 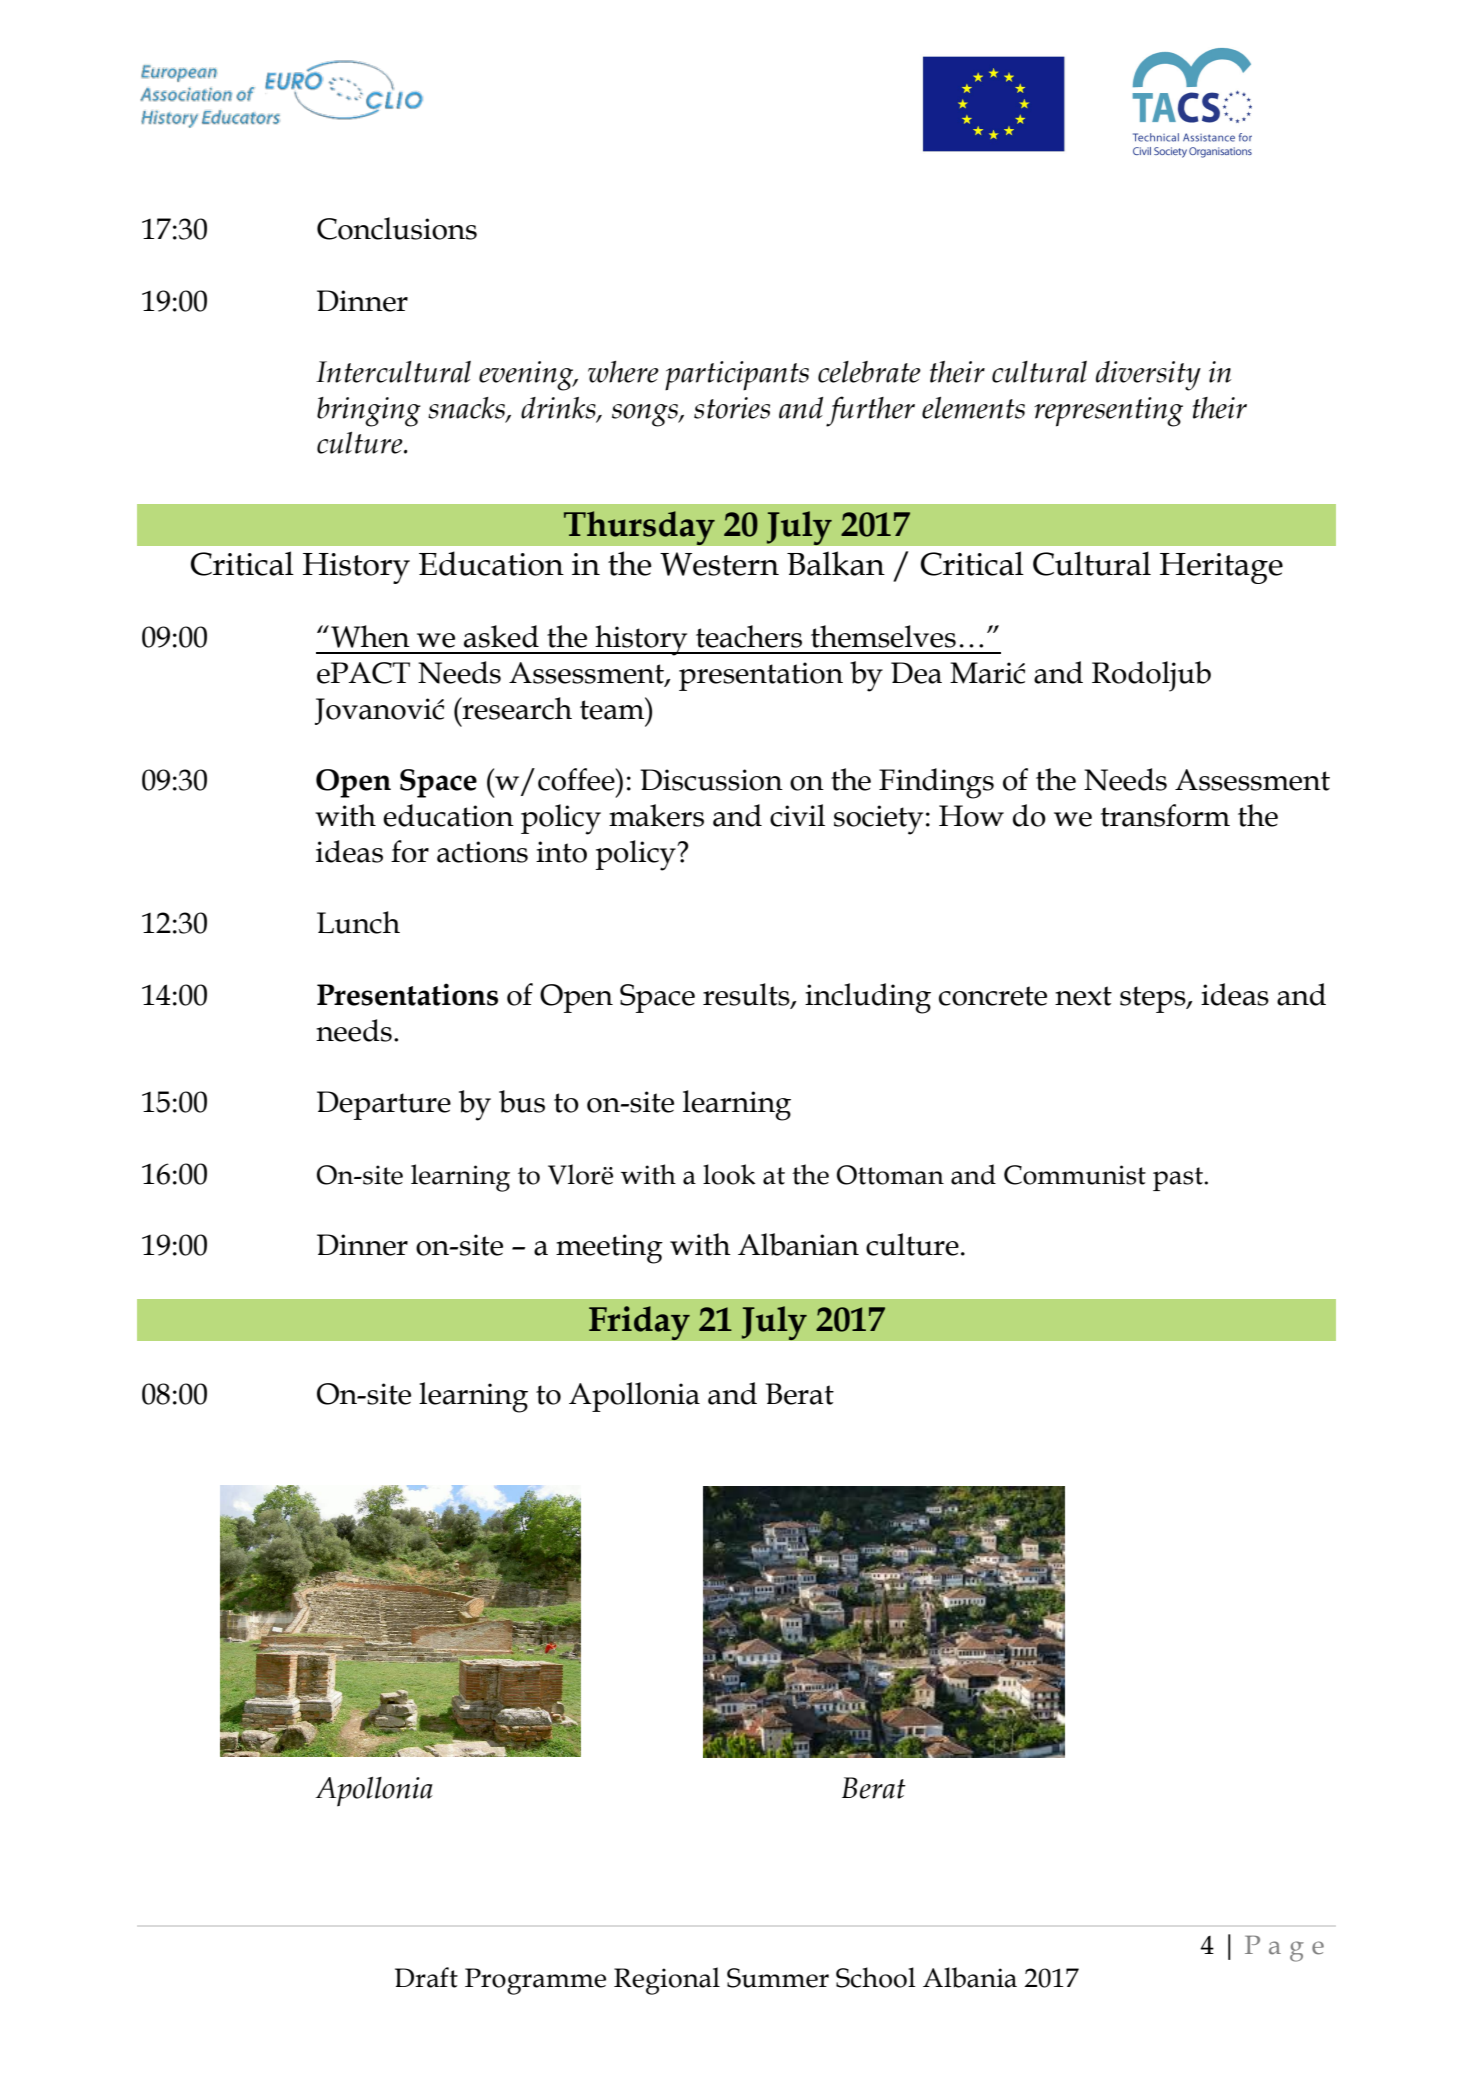 I want to click on Ottoman, so click(x=890, y=1175).
